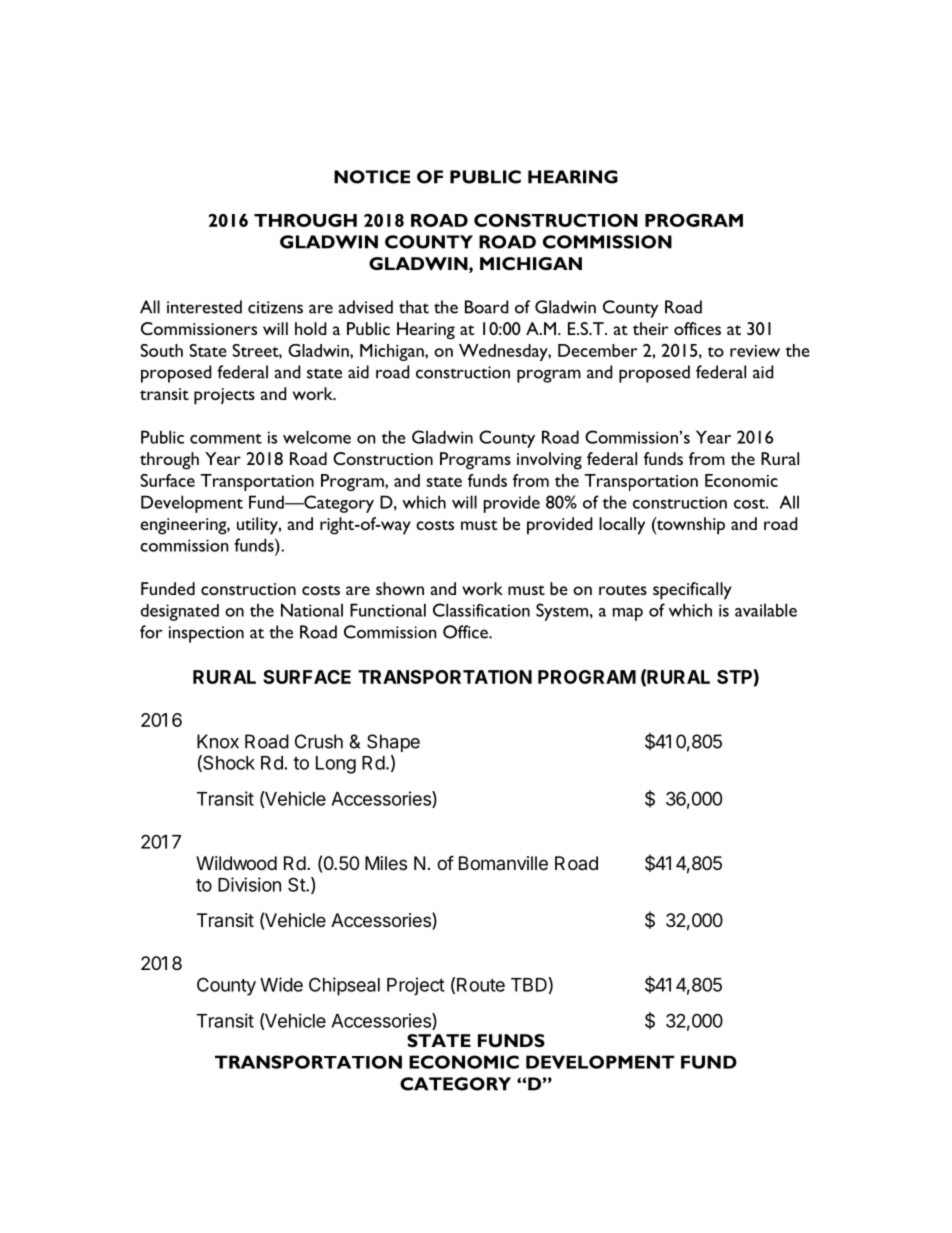 This screenshot has height=1233, width=952. What do you see at coordinates (180, 612) in the screenshot?
I see `designated` at bounding box center [180, 612].
